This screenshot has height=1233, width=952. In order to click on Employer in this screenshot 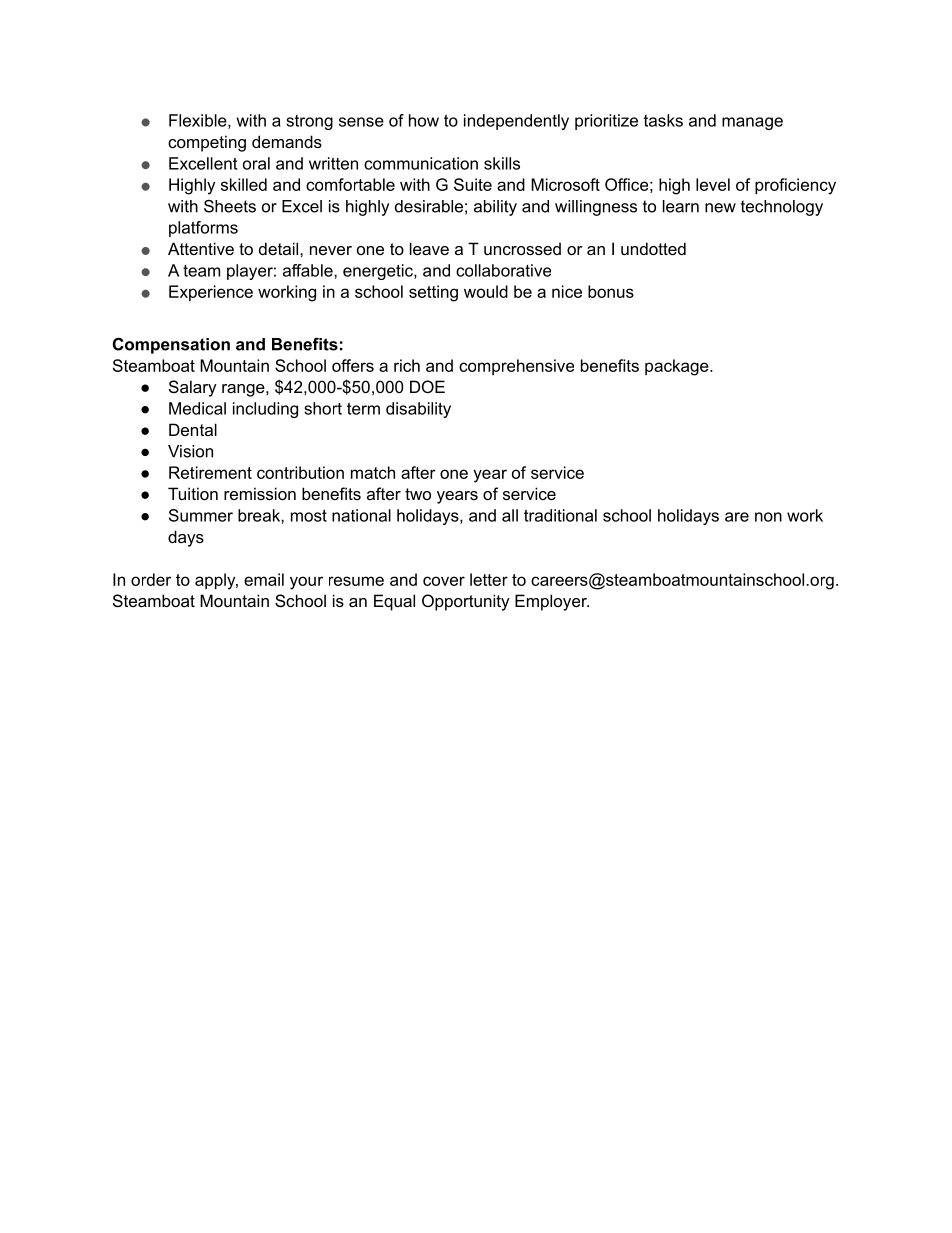, I will do `click(552, 602)`.
